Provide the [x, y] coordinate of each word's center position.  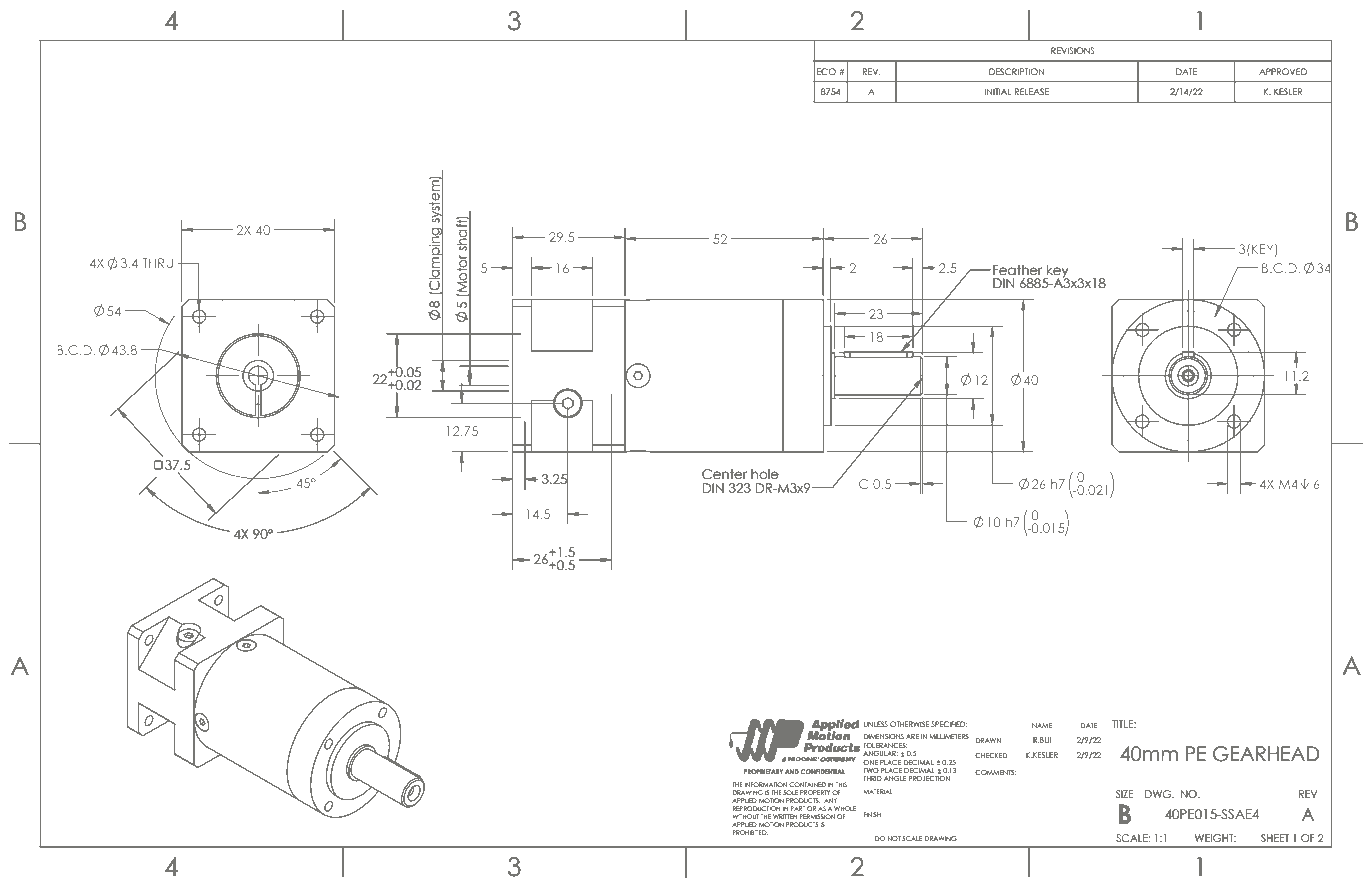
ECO [826, 71]
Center [724, 474]
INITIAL [998, 91]
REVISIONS [1073, 50]
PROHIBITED [750, 832]
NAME [1042, 725]
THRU [158, 263]
